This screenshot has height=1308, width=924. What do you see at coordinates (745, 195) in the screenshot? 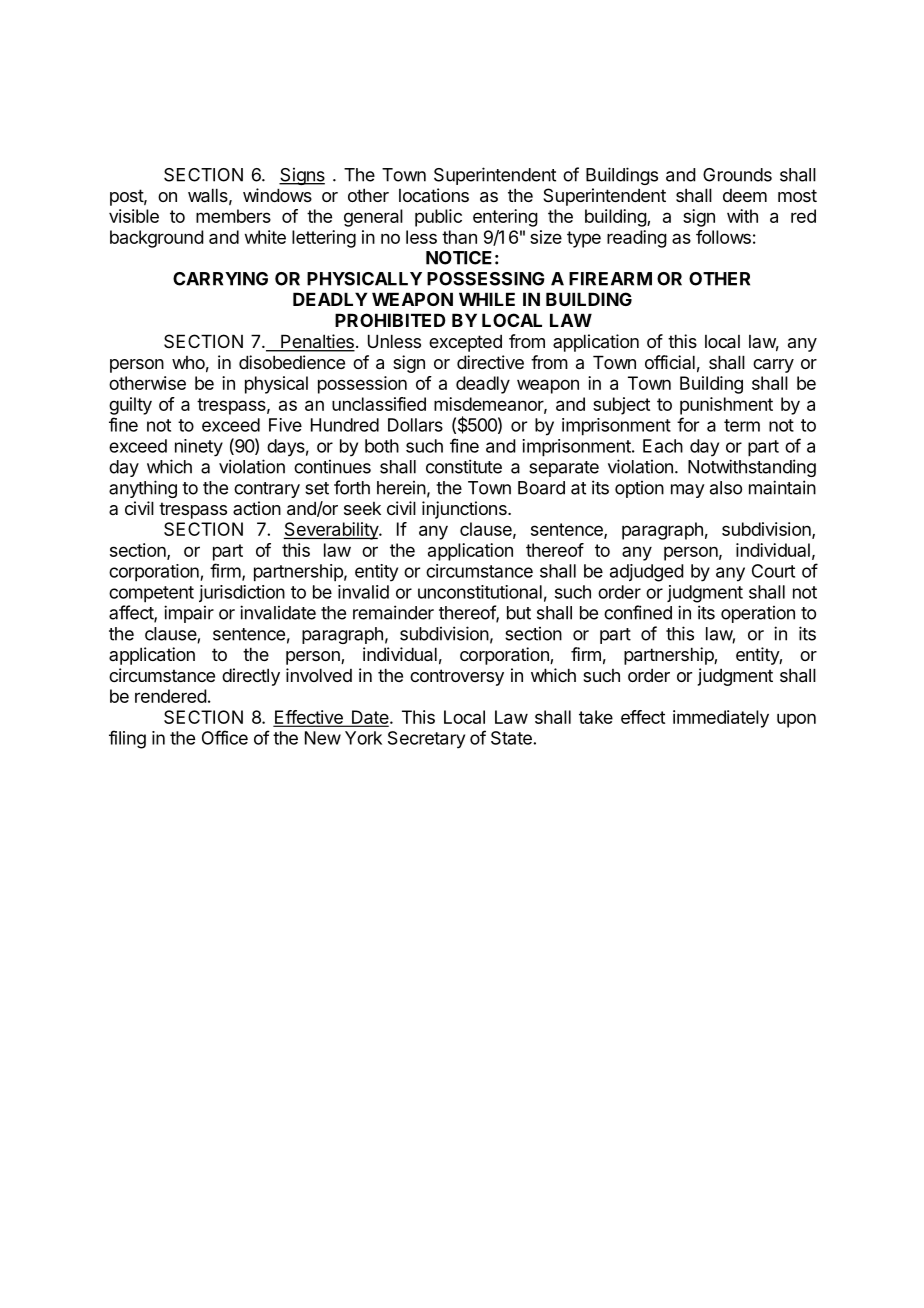
I see `deem` at bounding box center [745, 195].
